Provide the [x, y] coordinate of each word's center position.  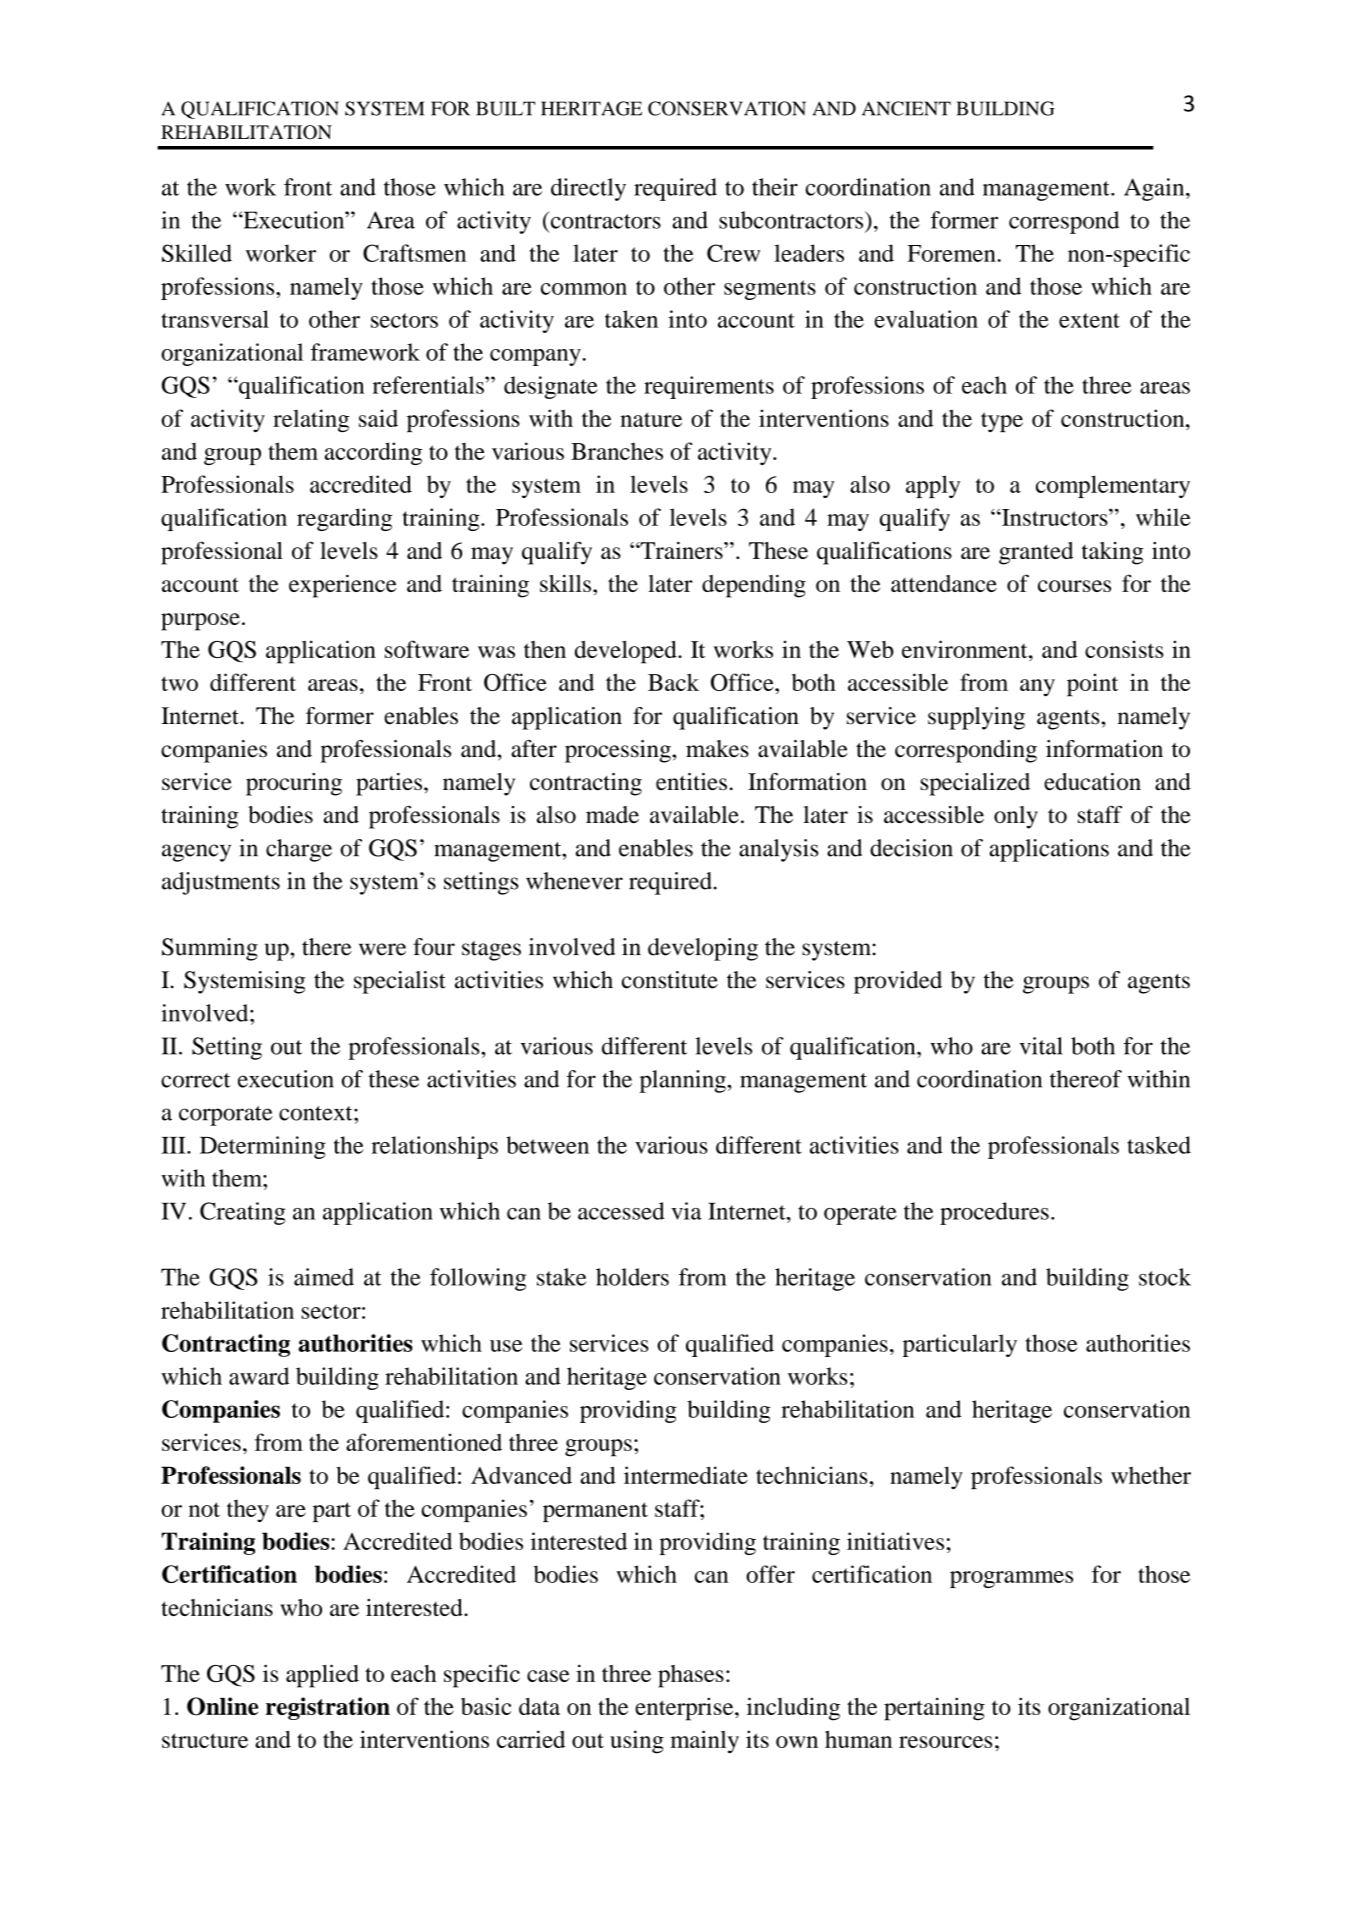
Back [673, 682]
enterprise [685, 1709]
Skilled [197, 253]
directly [588, 189]
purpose [200, 622]
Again [1155, 189]
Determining [263, 1147]
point [1092, 685]
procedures [994, 1213]
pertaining [934, 1709]
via [686, 1211]
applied [322, 1676]
